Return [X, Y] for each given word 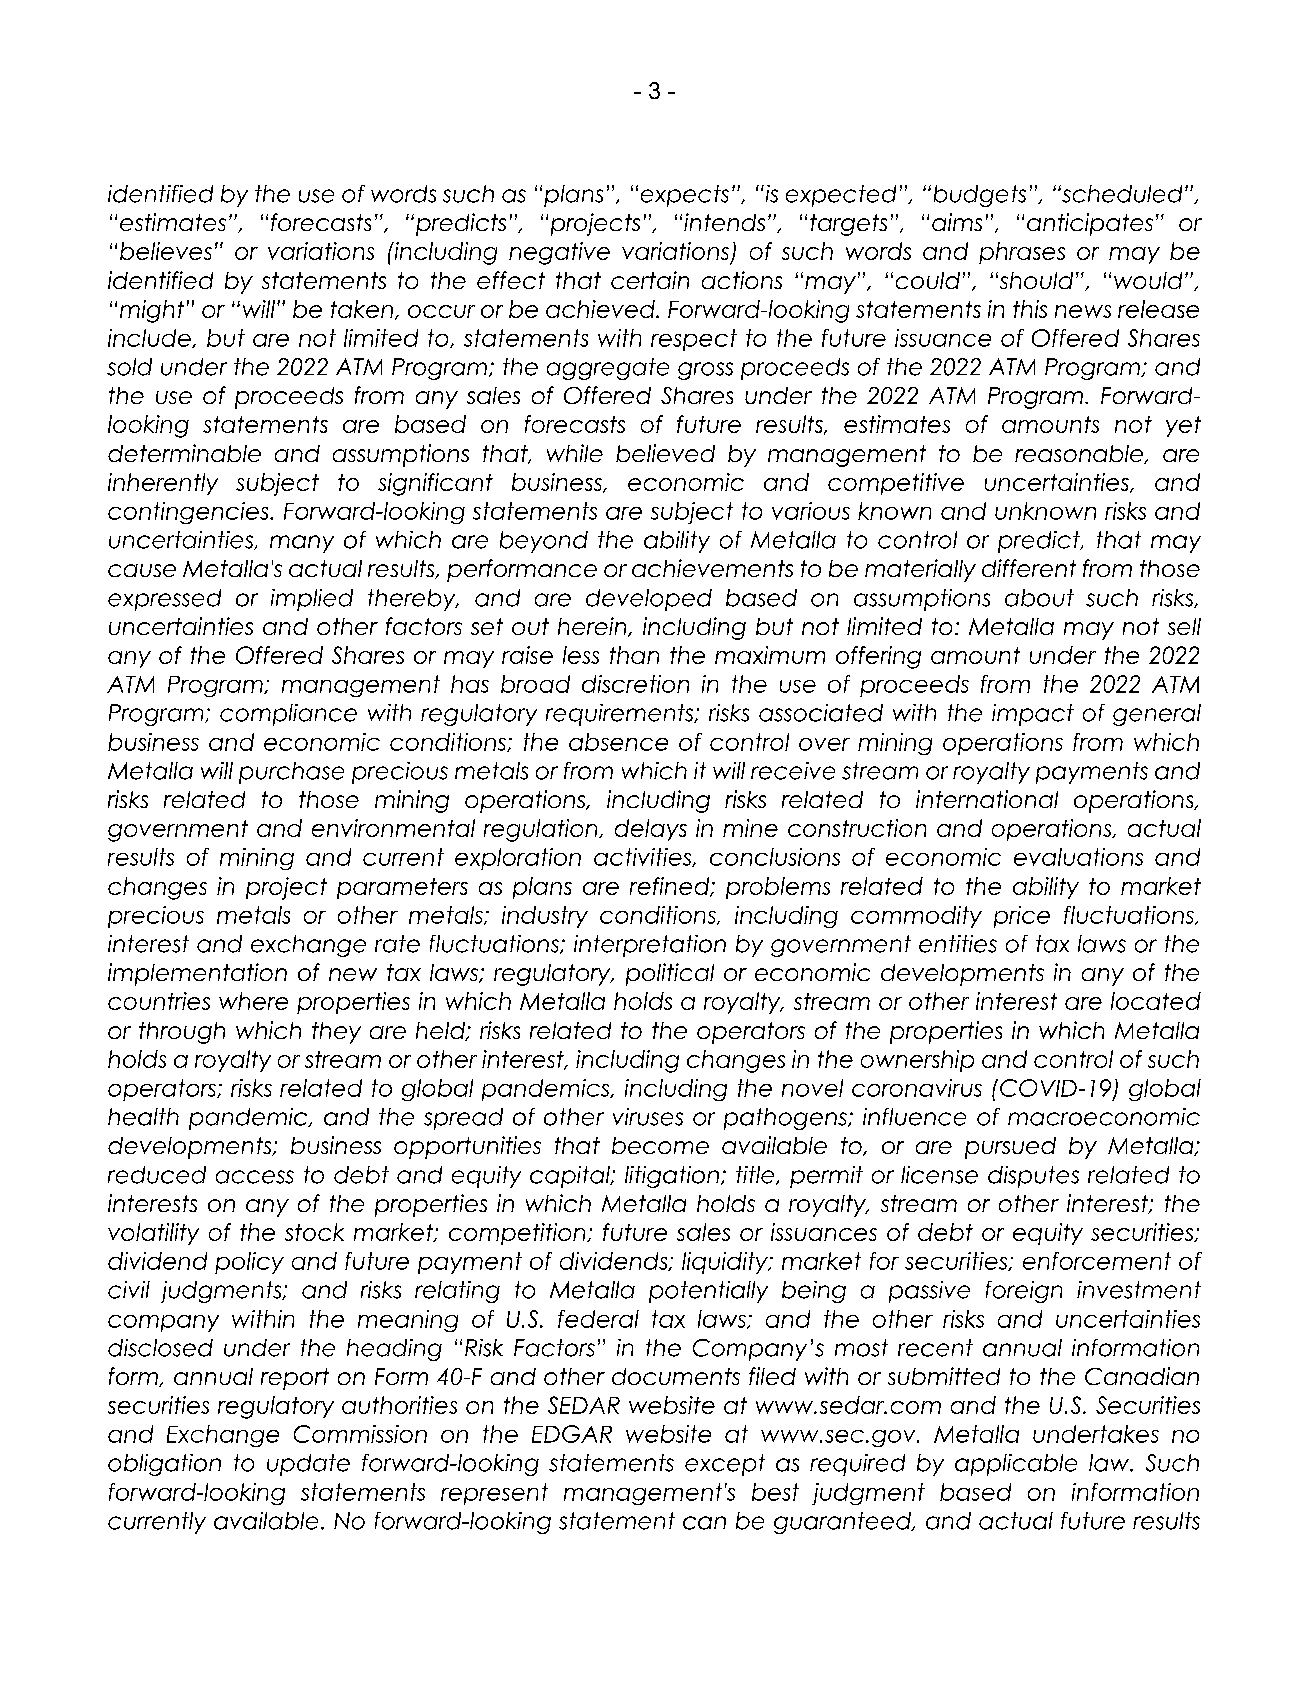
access [255, 1177]
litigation [672, 1177]
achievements [712, 568]
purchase [291, 773]
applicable [1016, 1465]
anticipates [1090, 224]
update [308, 1465]
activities [644, 857]
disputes [1033, 1177]
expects [685, 196]
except [725, 1465]
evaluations [1078, 857]
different [1029, 568]
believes [166, 251]
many [302, 544]
